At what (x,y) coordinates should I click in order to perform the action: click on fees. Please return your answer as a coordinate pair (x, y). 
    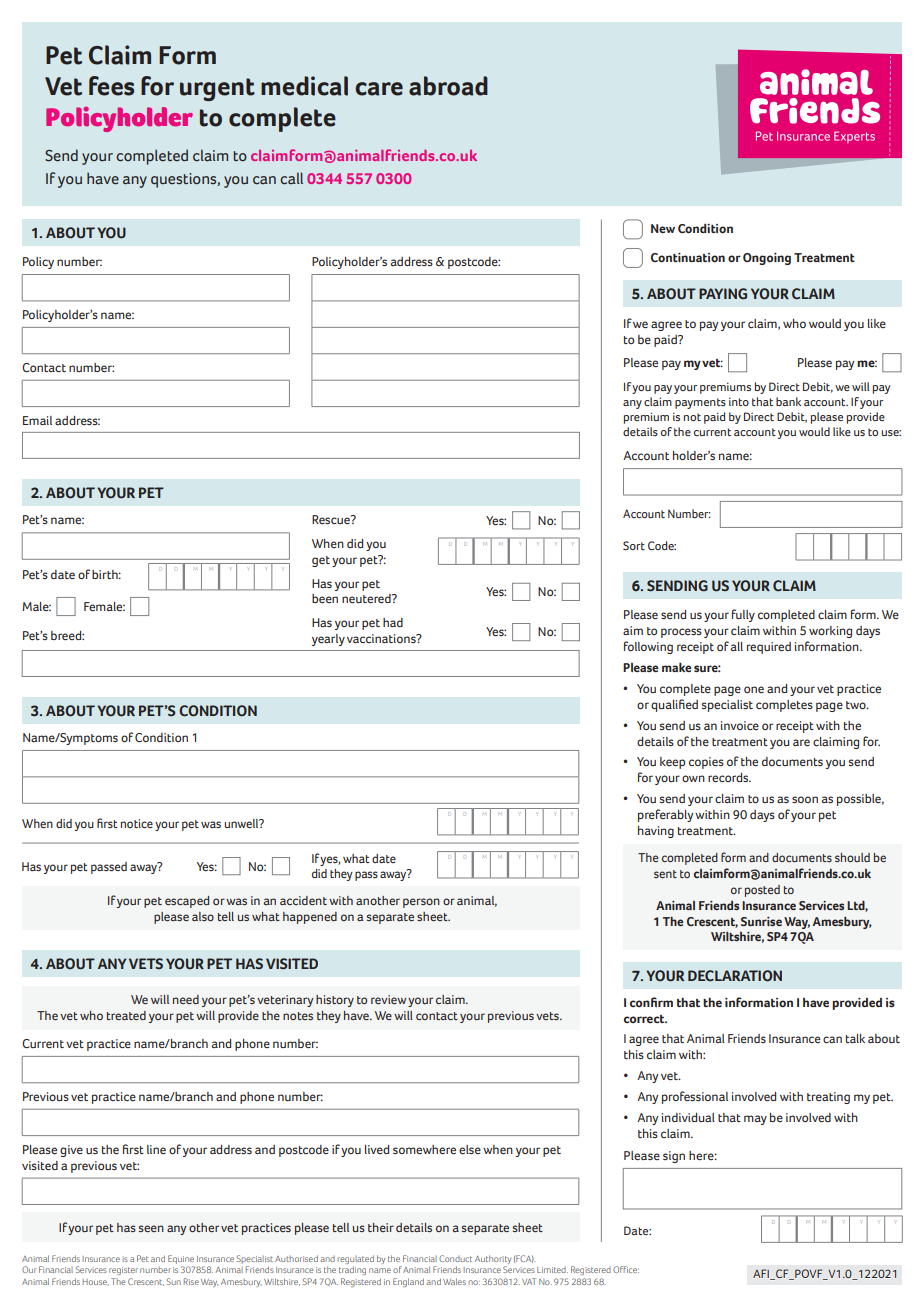
    Looking at the image, I should click on (111, 86).
